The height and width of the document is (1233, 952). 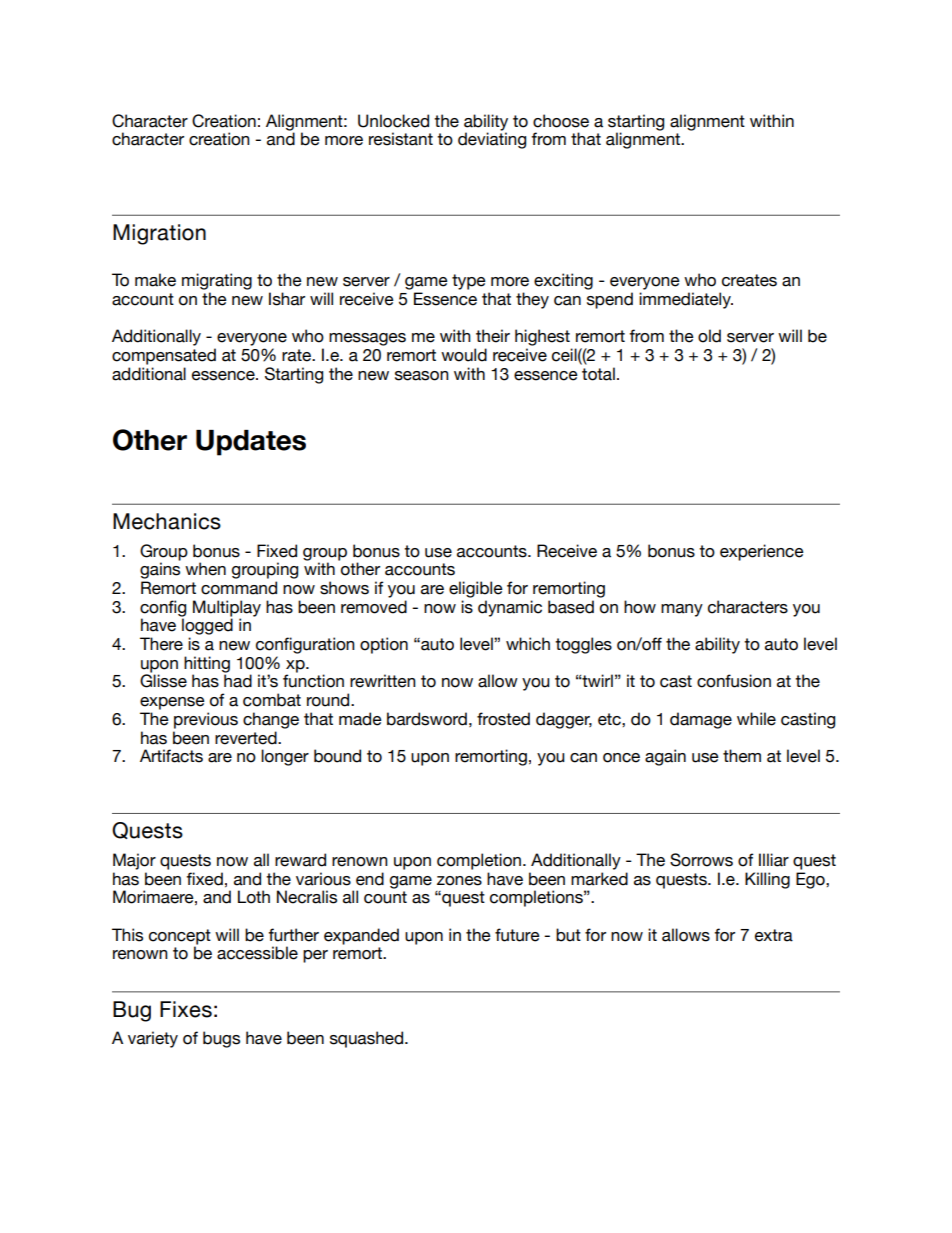 What do you see at coordinates (561, 121) in the document?
I see `choose` at bounding box center [561, 121].
